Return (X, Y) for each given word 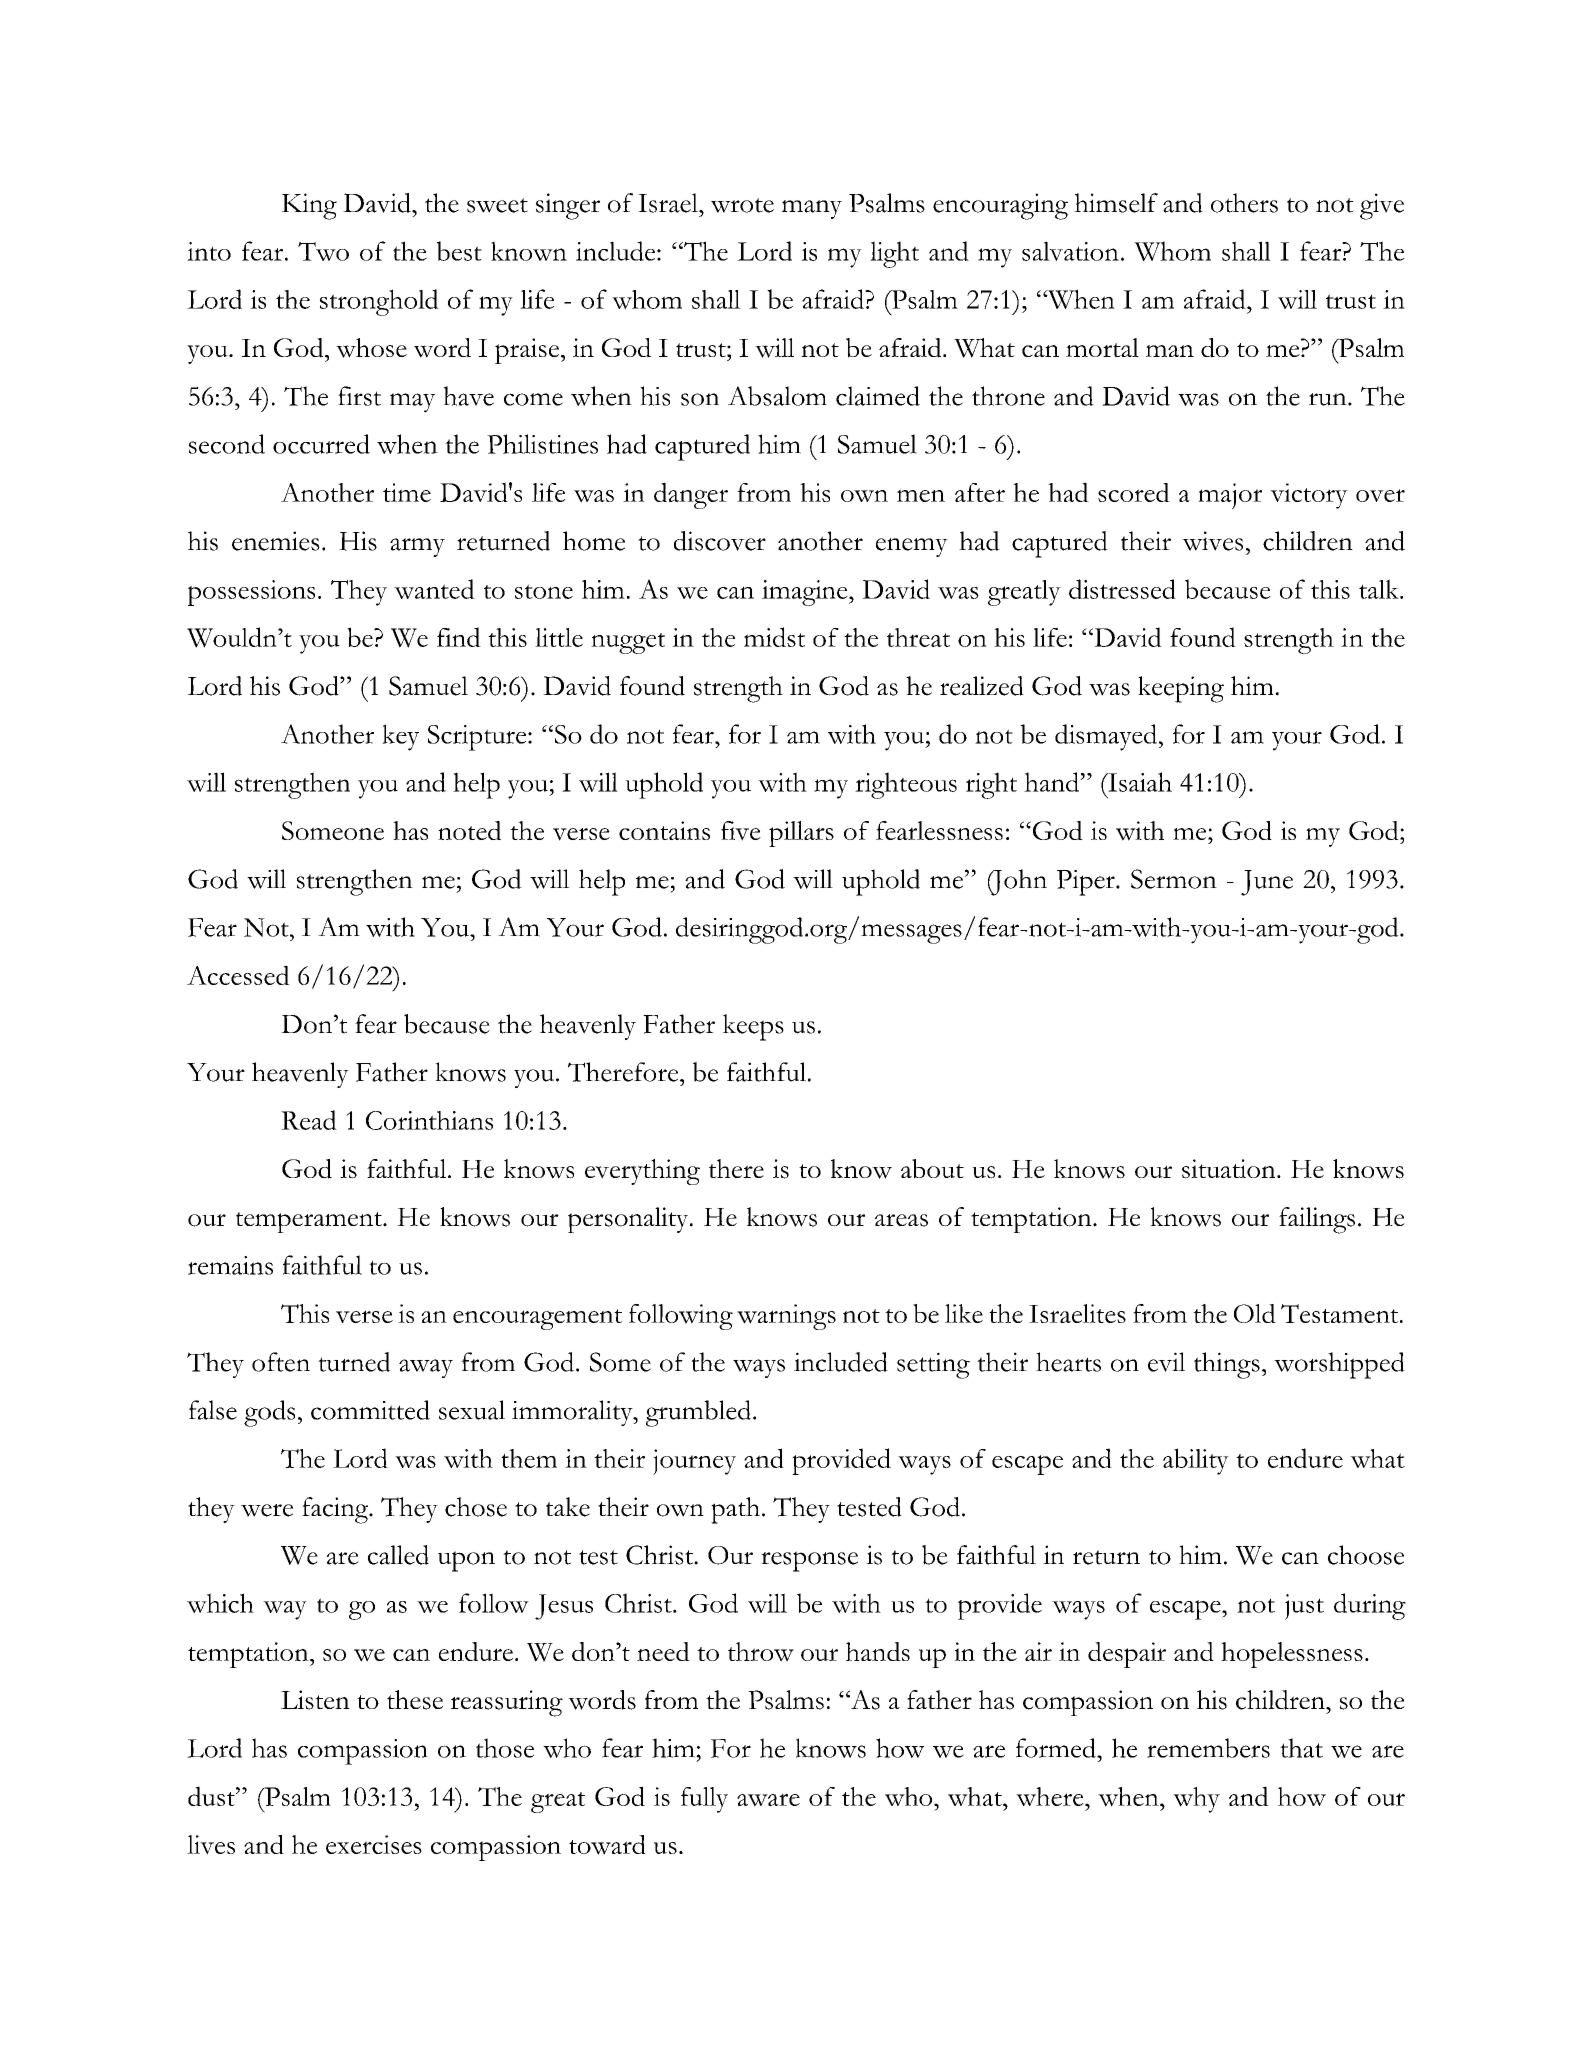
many (812, 209)
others (1244, 203)
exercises (374, 1844)
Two (323, 251)
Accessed (238, 975)
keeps (753, 1027)
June (1267, 883)
